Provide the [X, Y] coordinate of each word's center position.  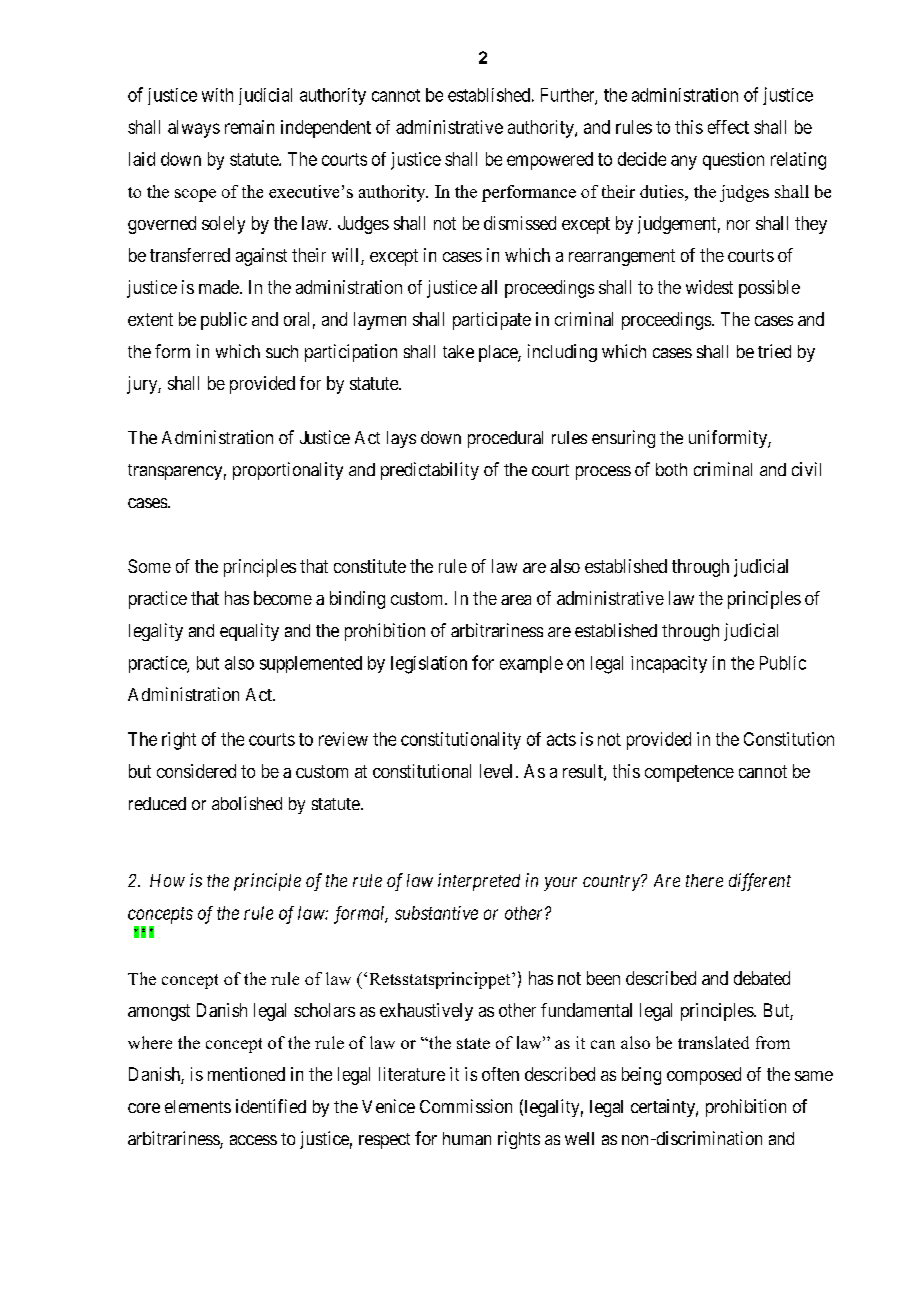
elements [198, 1106]
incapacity [669, 664]
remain [249, 127]
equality [249, 632]
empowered [550, 161]
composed [704, 1076]
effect [728, 127]
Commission [466, 1106]
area [516, 600]
